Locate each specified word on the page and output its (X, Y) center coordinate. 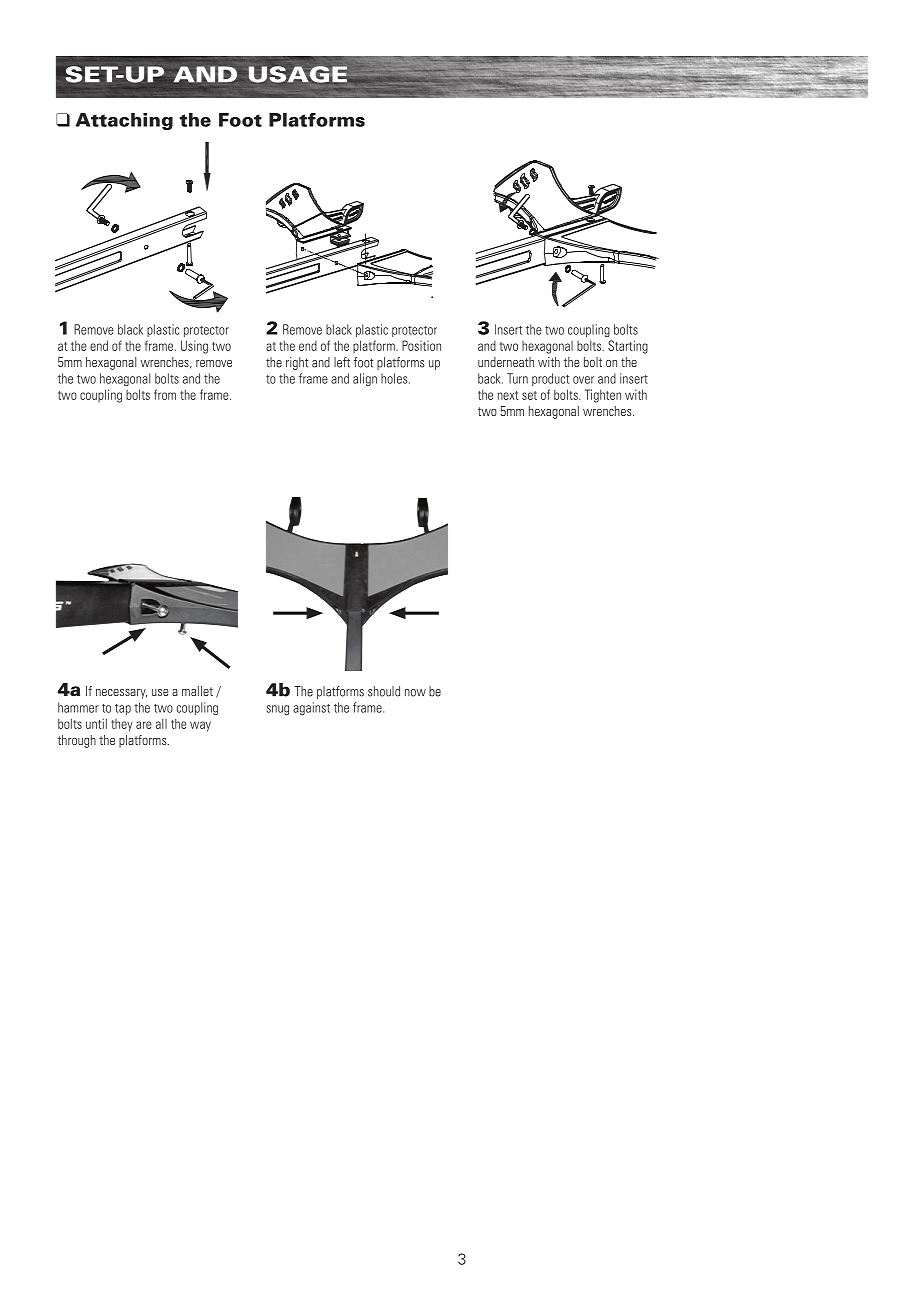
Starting (628, 347)
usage (298, 74)
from (165, 394)
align (365, 379)
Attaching (124, 121)
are (144, 725)
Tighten (603, 396)
